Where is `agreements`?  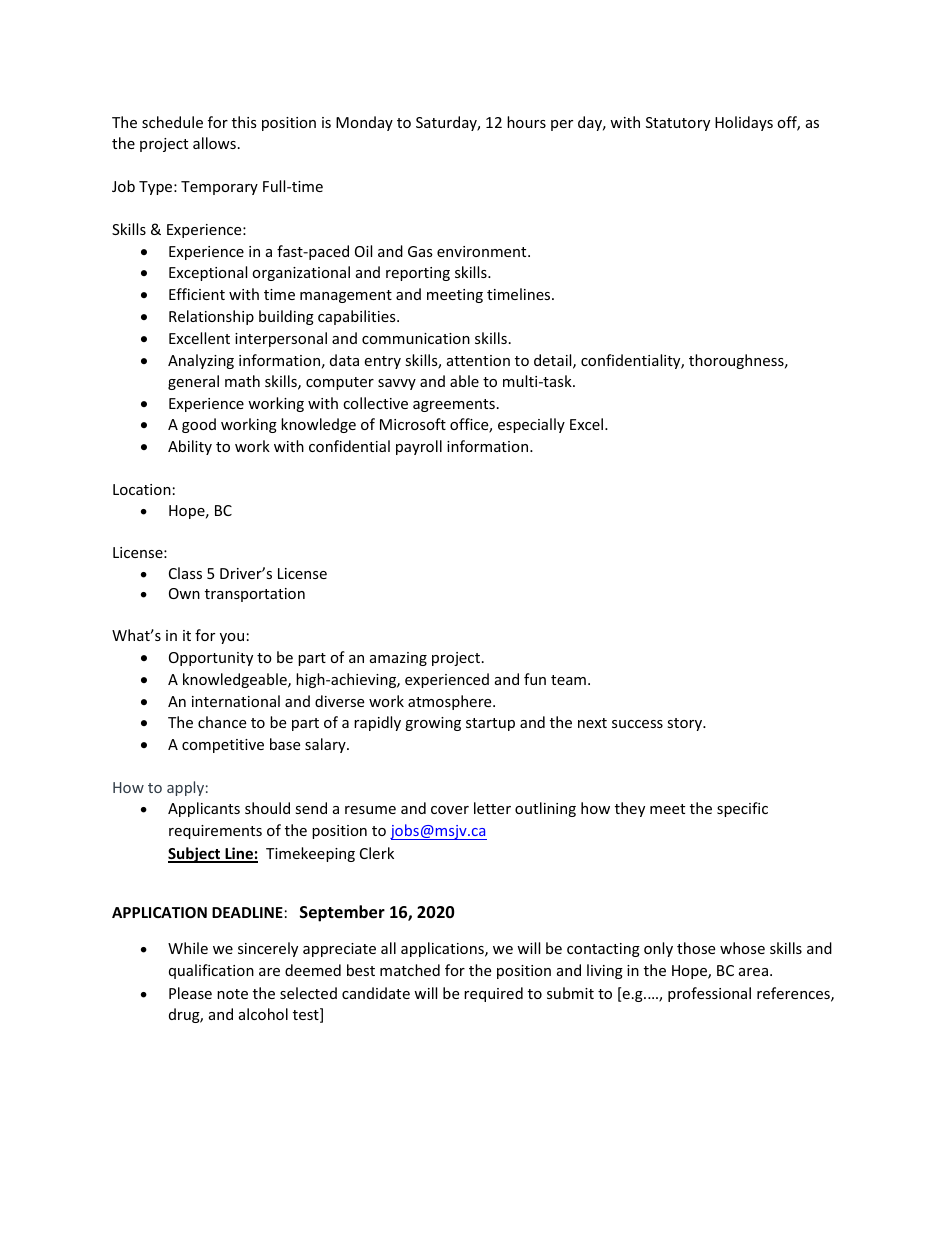 agreements is located at coordinates (454, 405).
